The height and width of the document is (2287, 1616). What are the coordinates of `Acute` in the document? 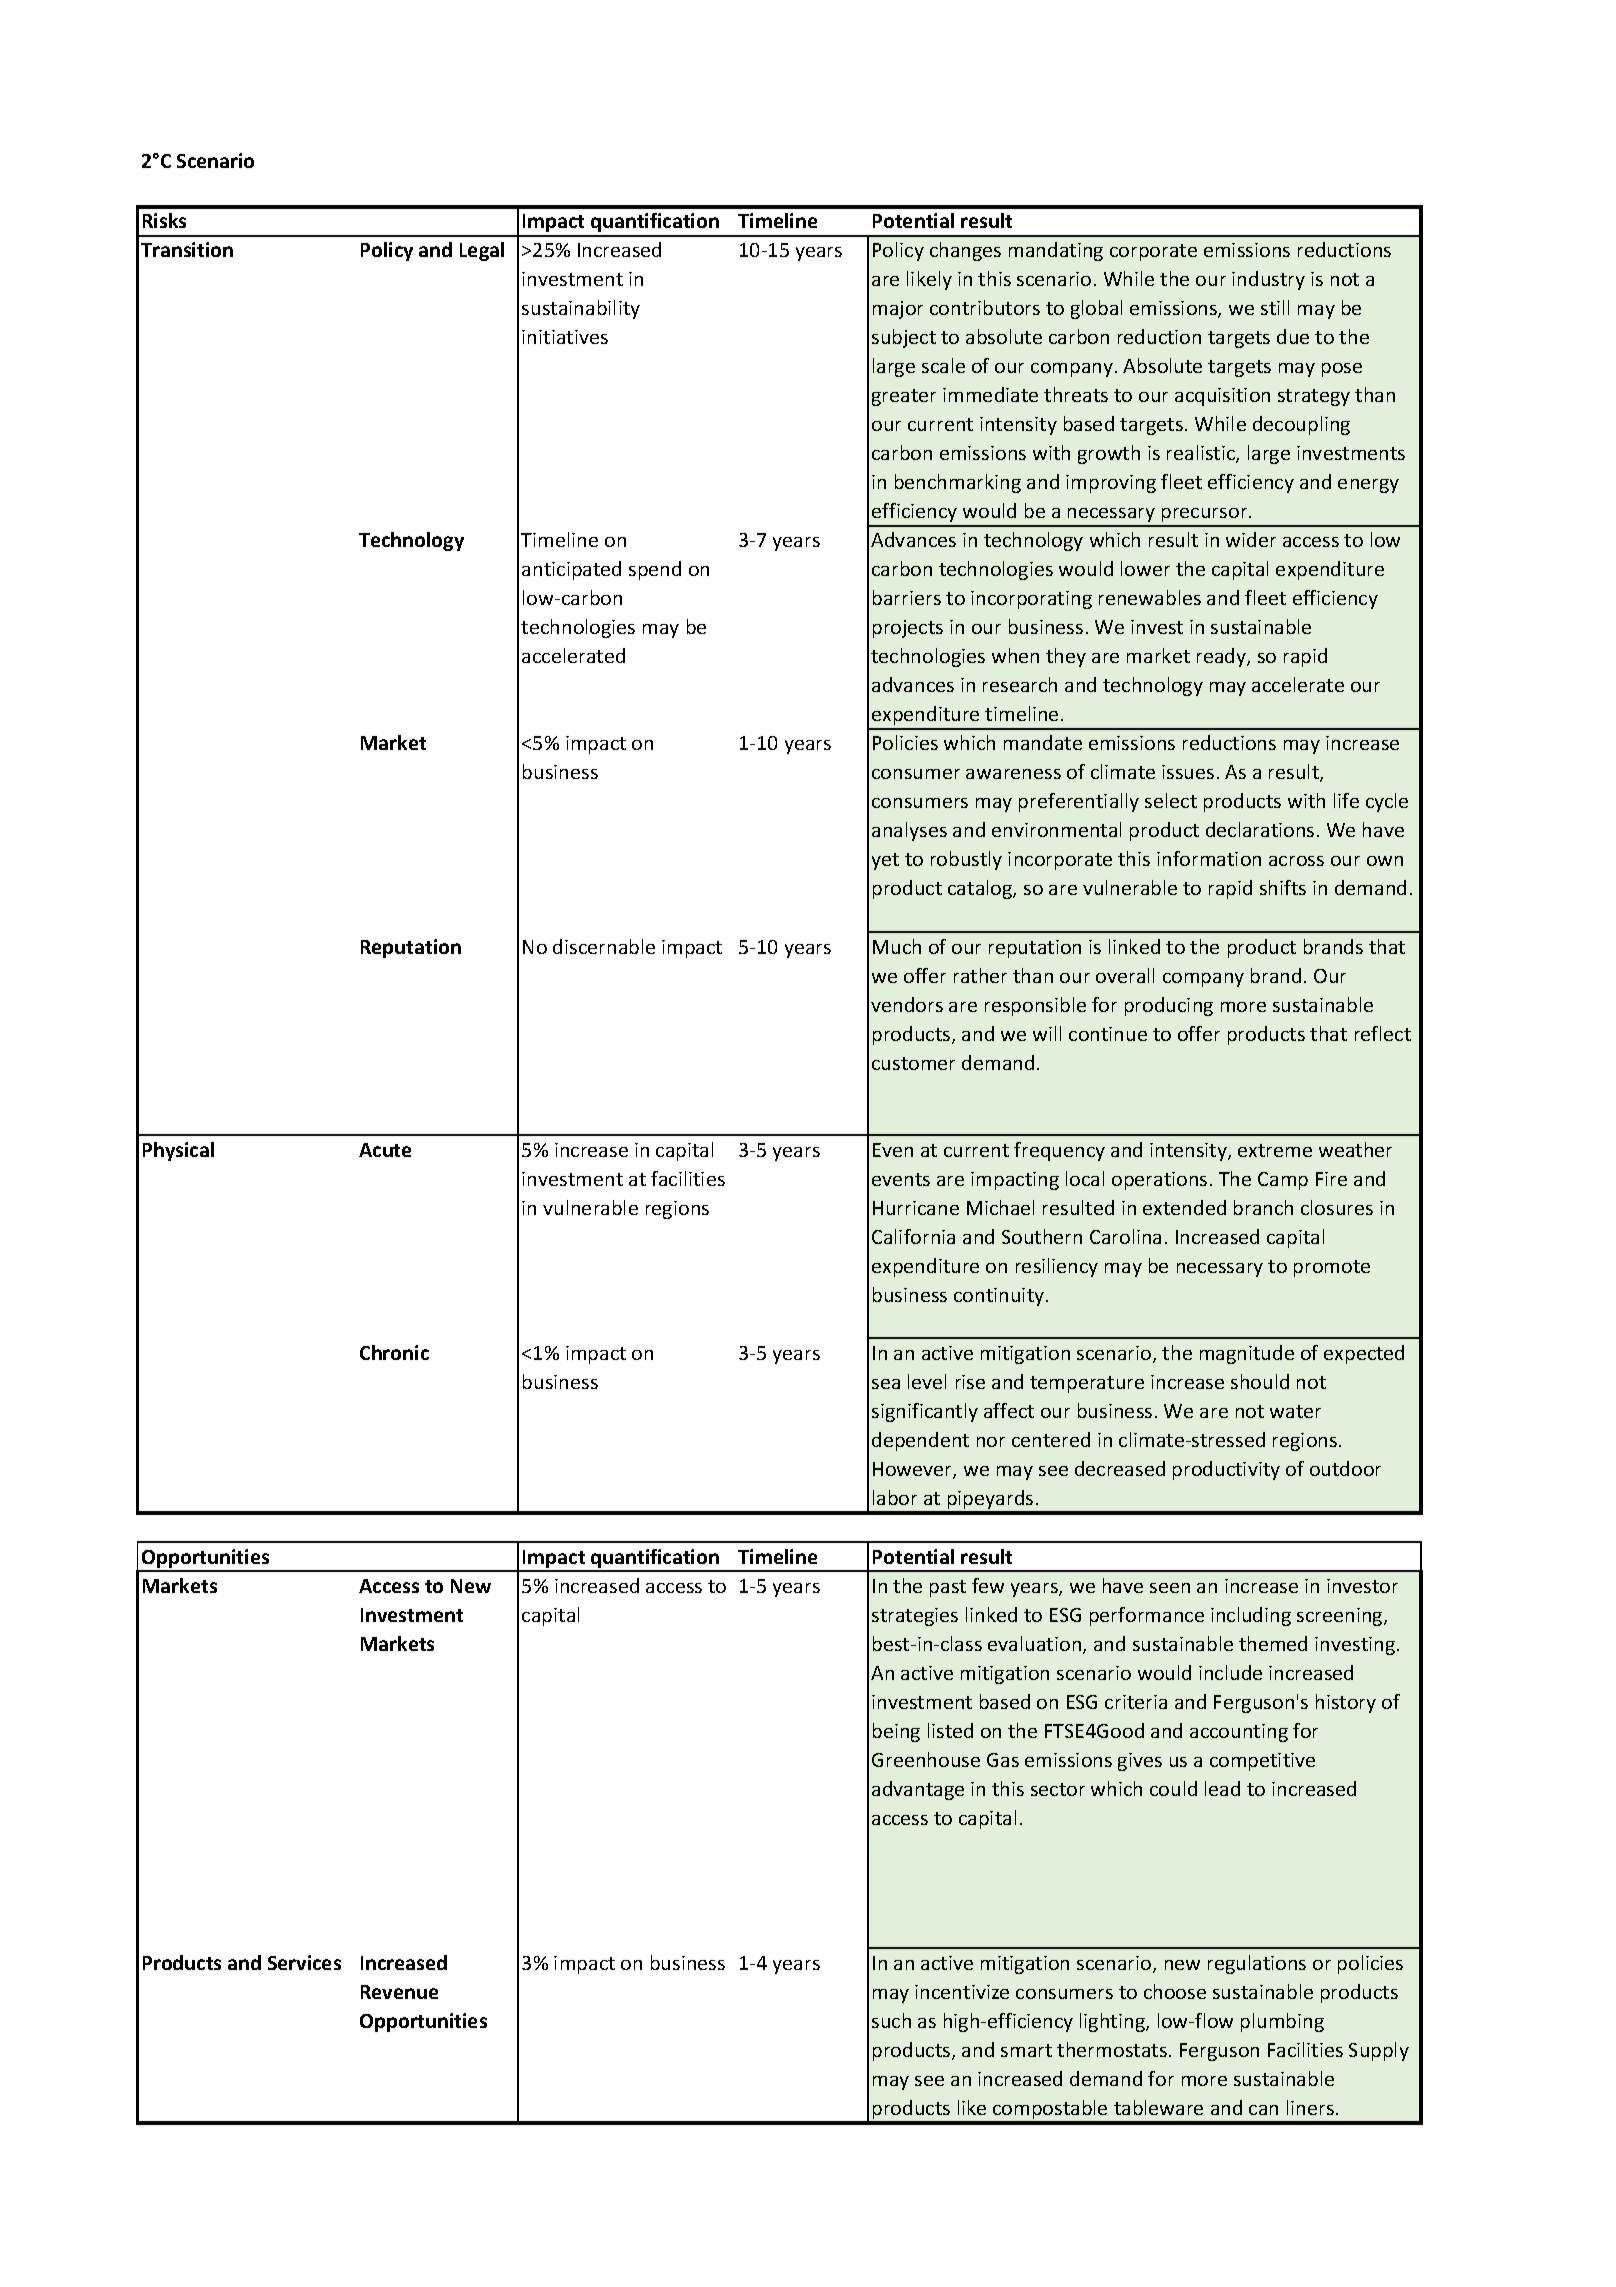 It's located at (385, 1150).
